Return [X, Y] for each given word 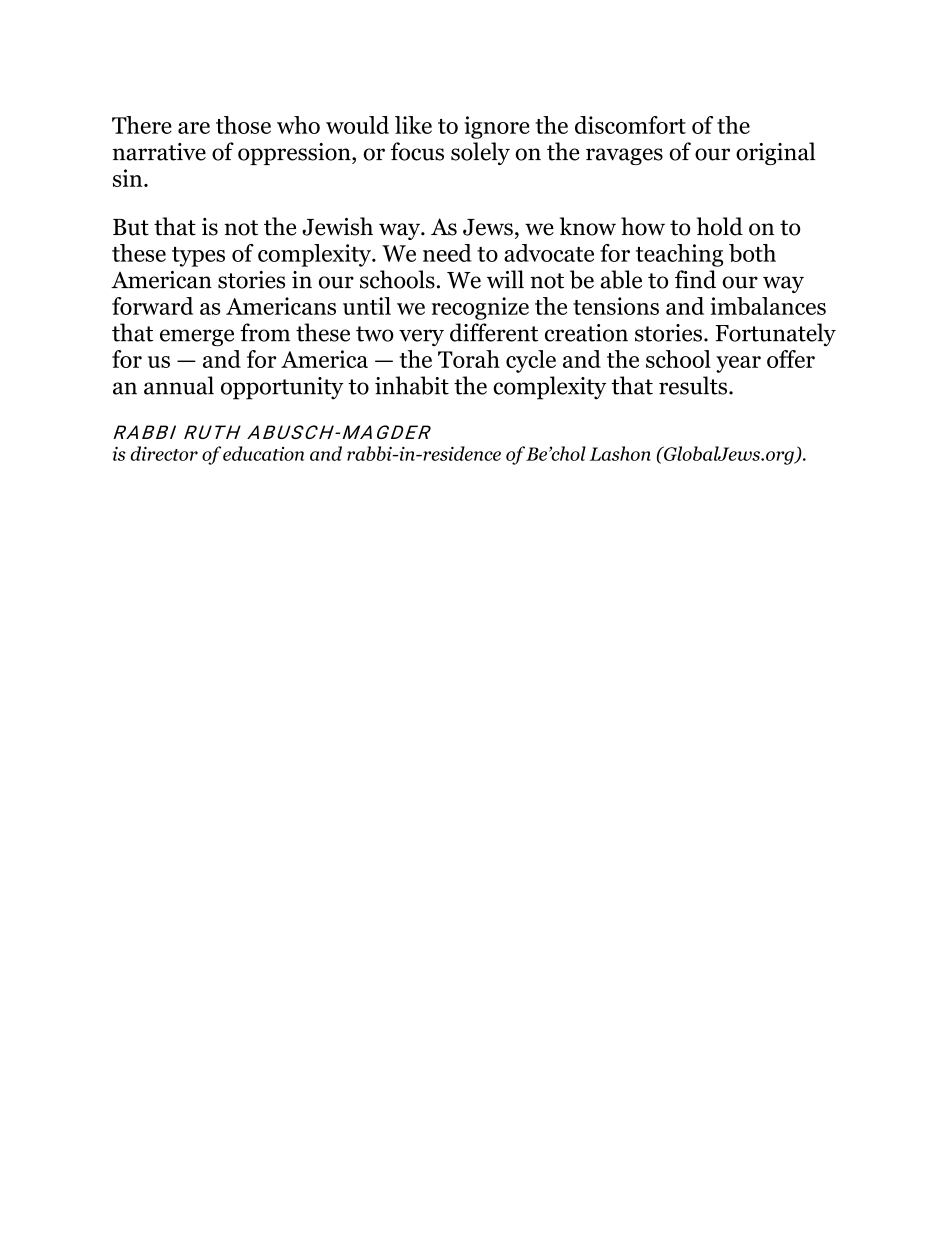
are [194, 128]
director [164, 453]
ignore [497, 127]
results [693, 385]
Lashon [620, 453]
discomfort [630, 125]
